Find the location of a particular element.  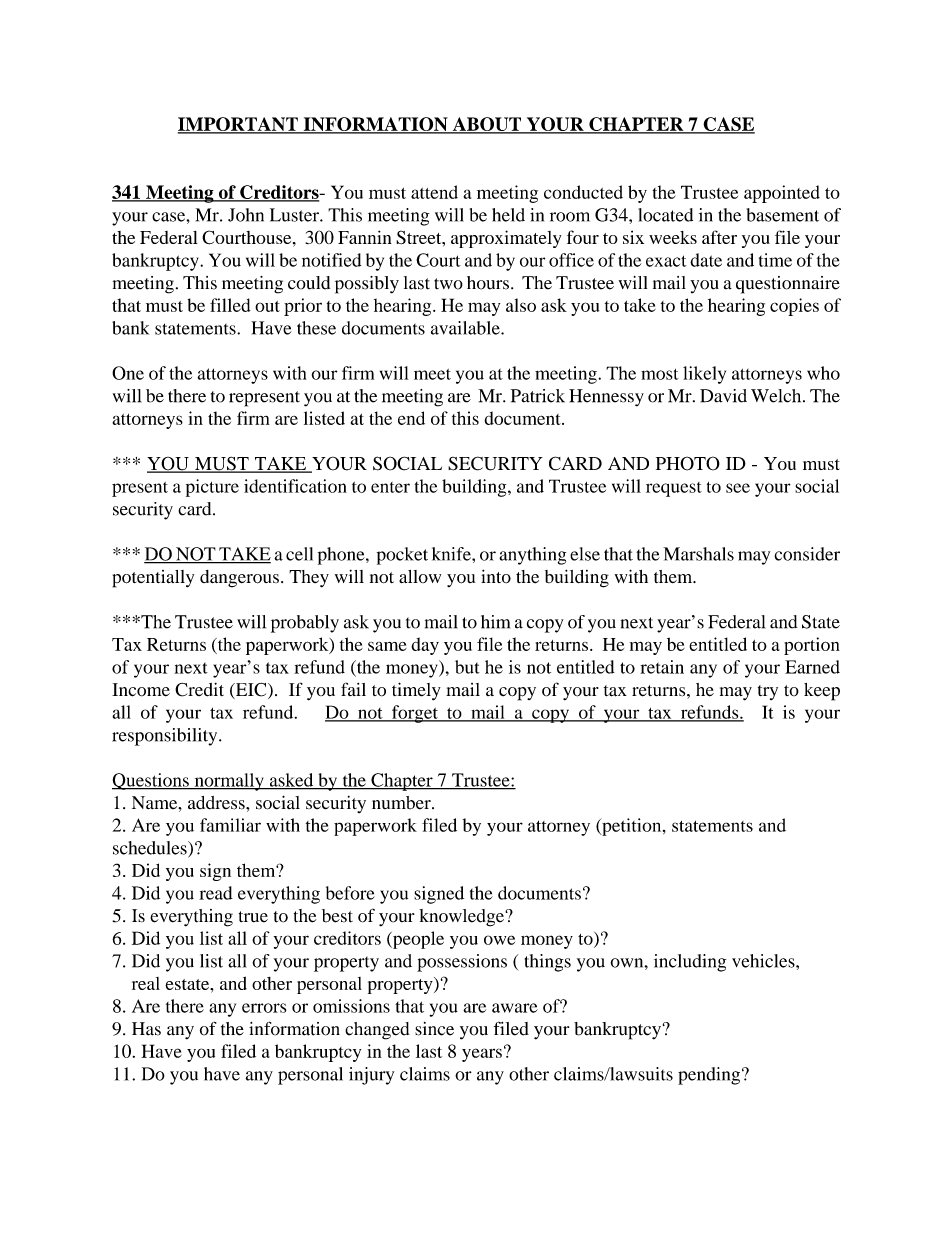

dangerous is located at coordinates (239, 579).
